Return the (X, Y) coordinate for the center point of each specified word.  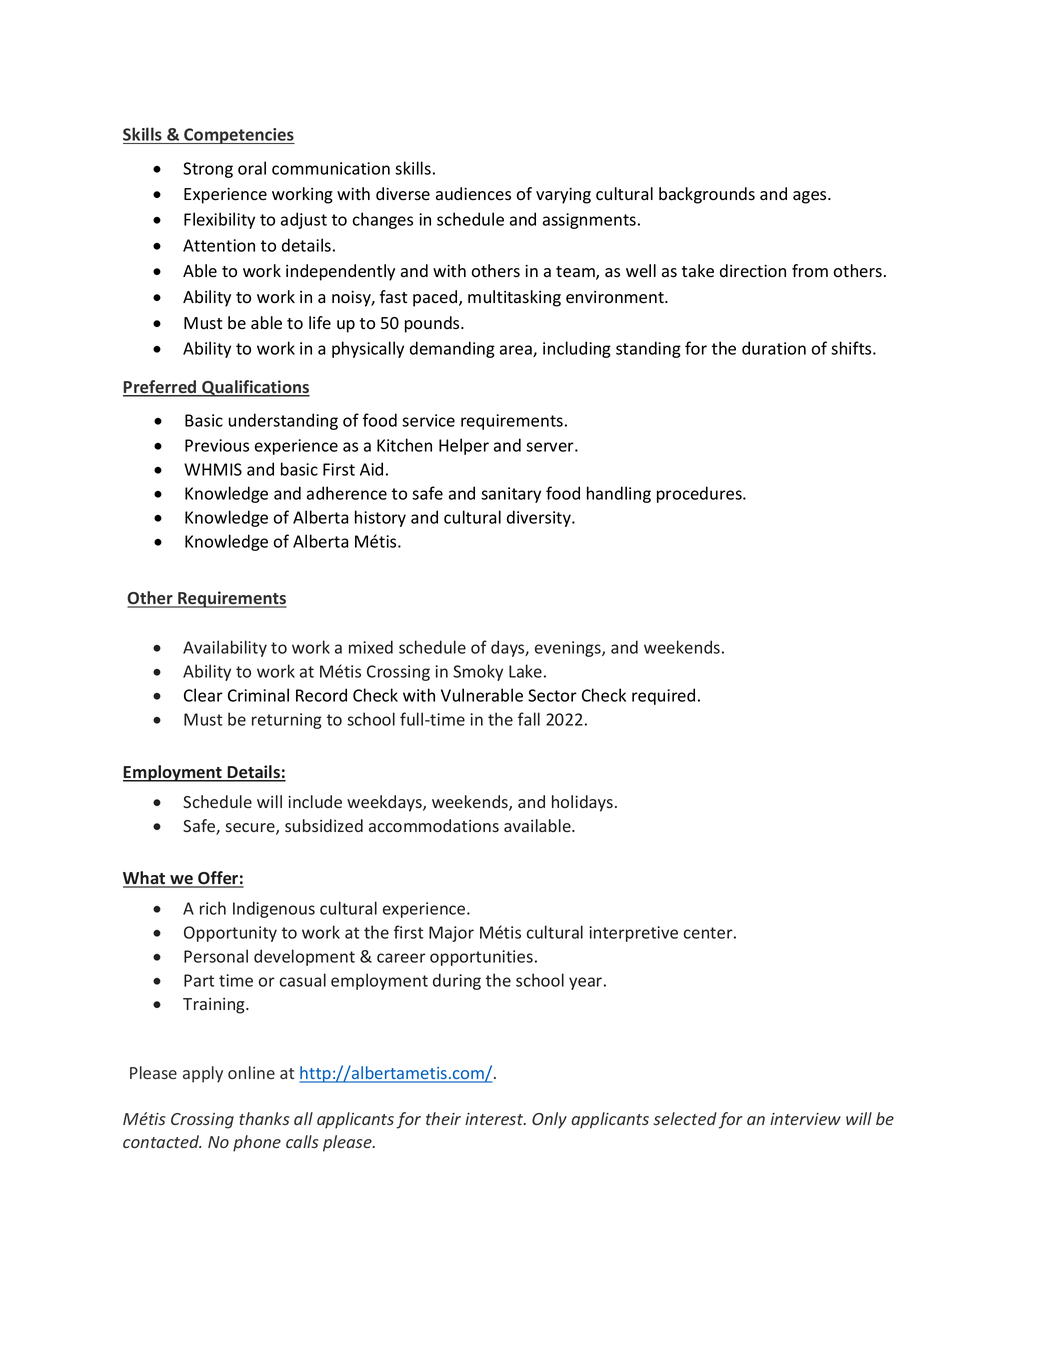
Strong (208, 170)
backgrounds (707, 195)
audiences (473, 194)
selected (685, 1118)
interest (495, 1119)
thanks (264, 1118)
